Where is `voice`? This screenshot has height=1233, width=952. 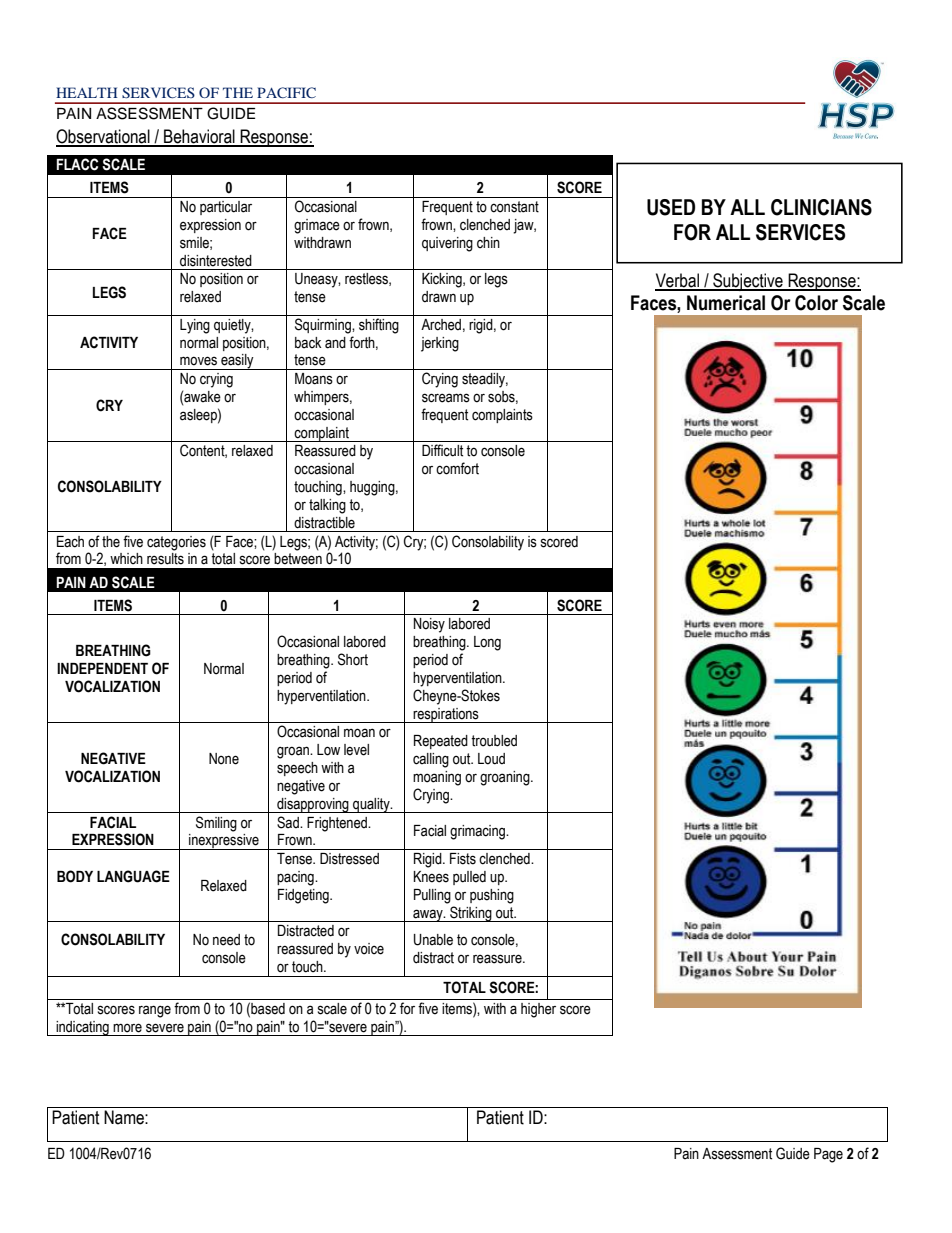 voice is located at coordinates (369, 949).
